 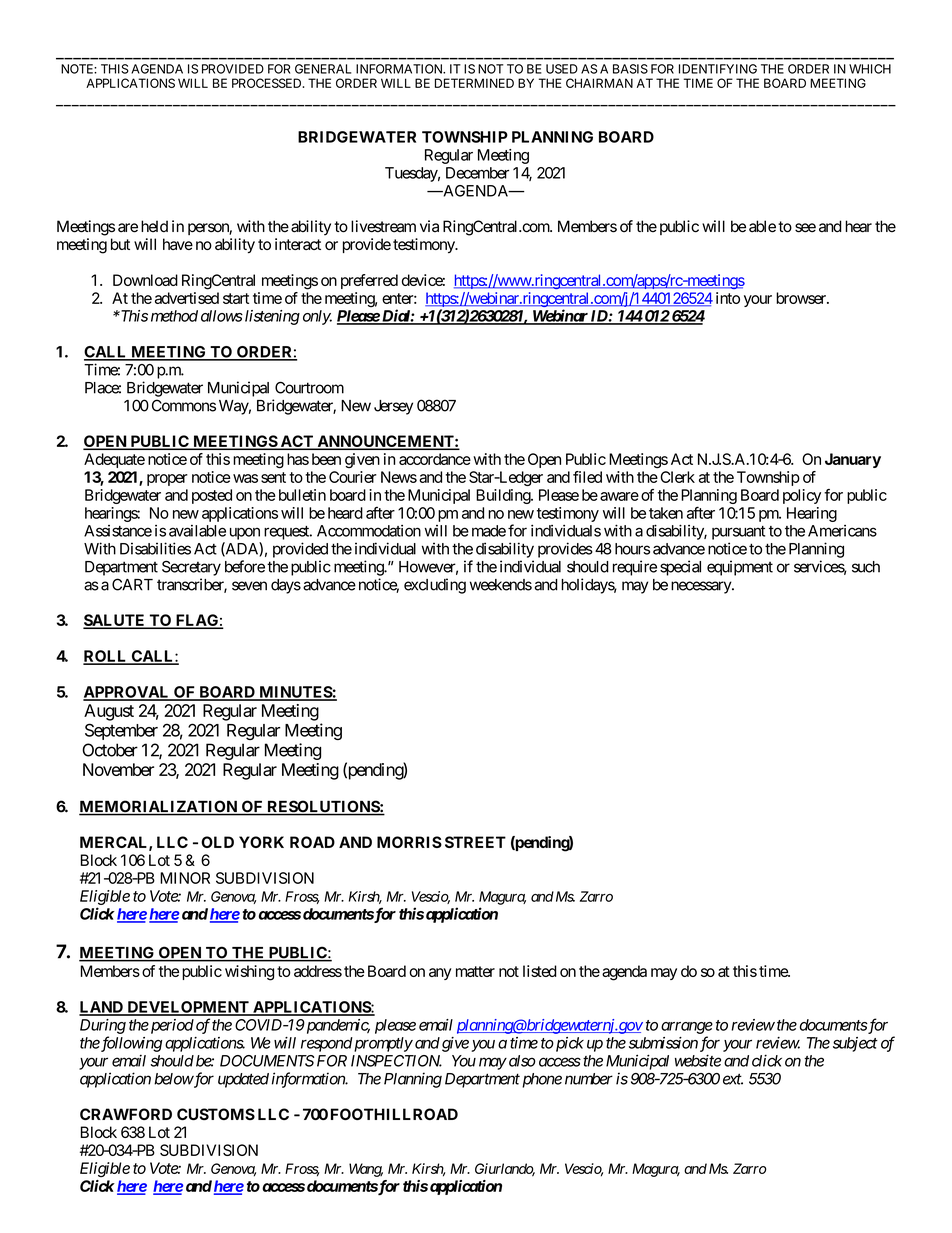 I want to click on arrange, so click(x=687, y=1028).
